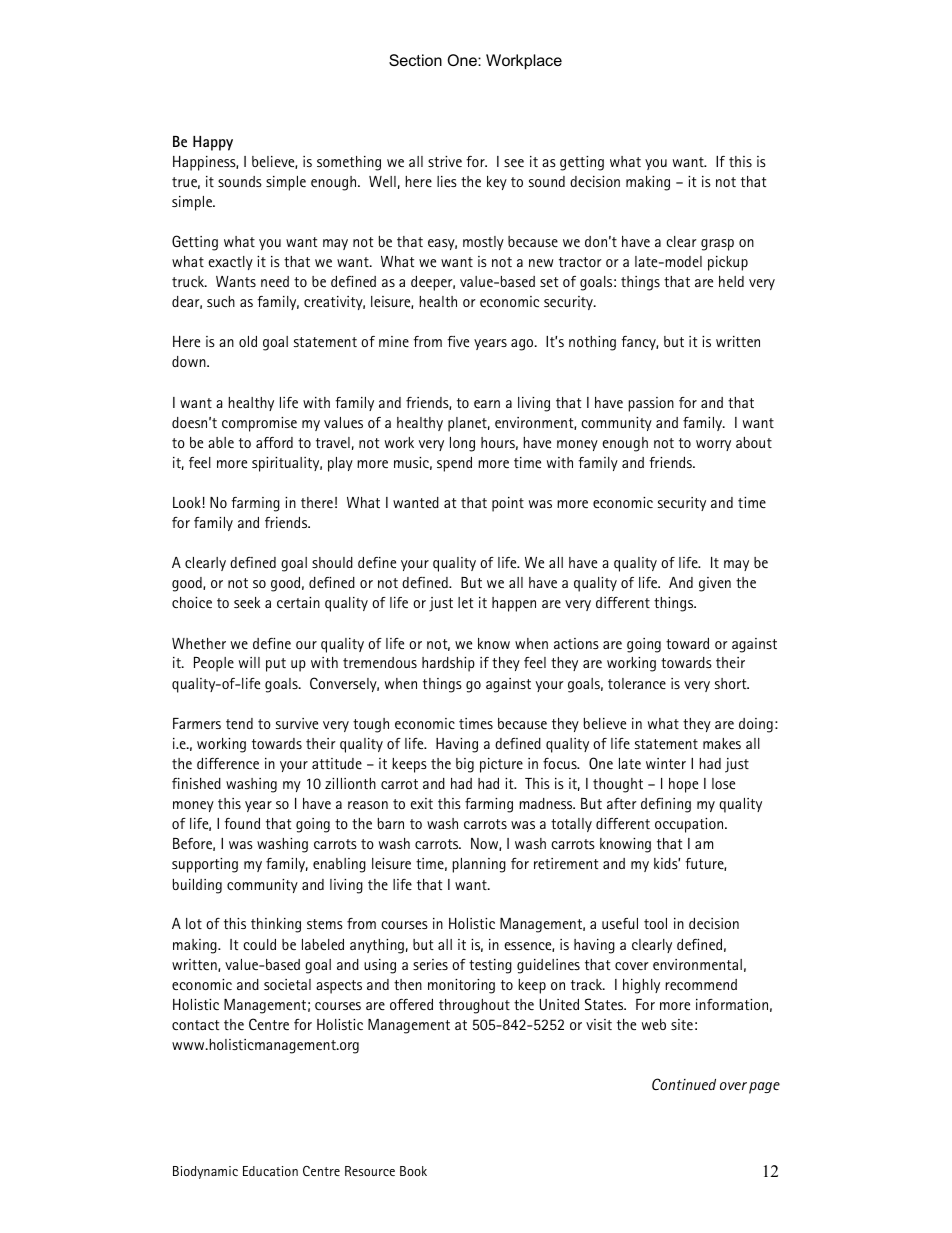  Describe the element at coordinates (717, 245) in the screenshot. I see `grasp` at that location.
